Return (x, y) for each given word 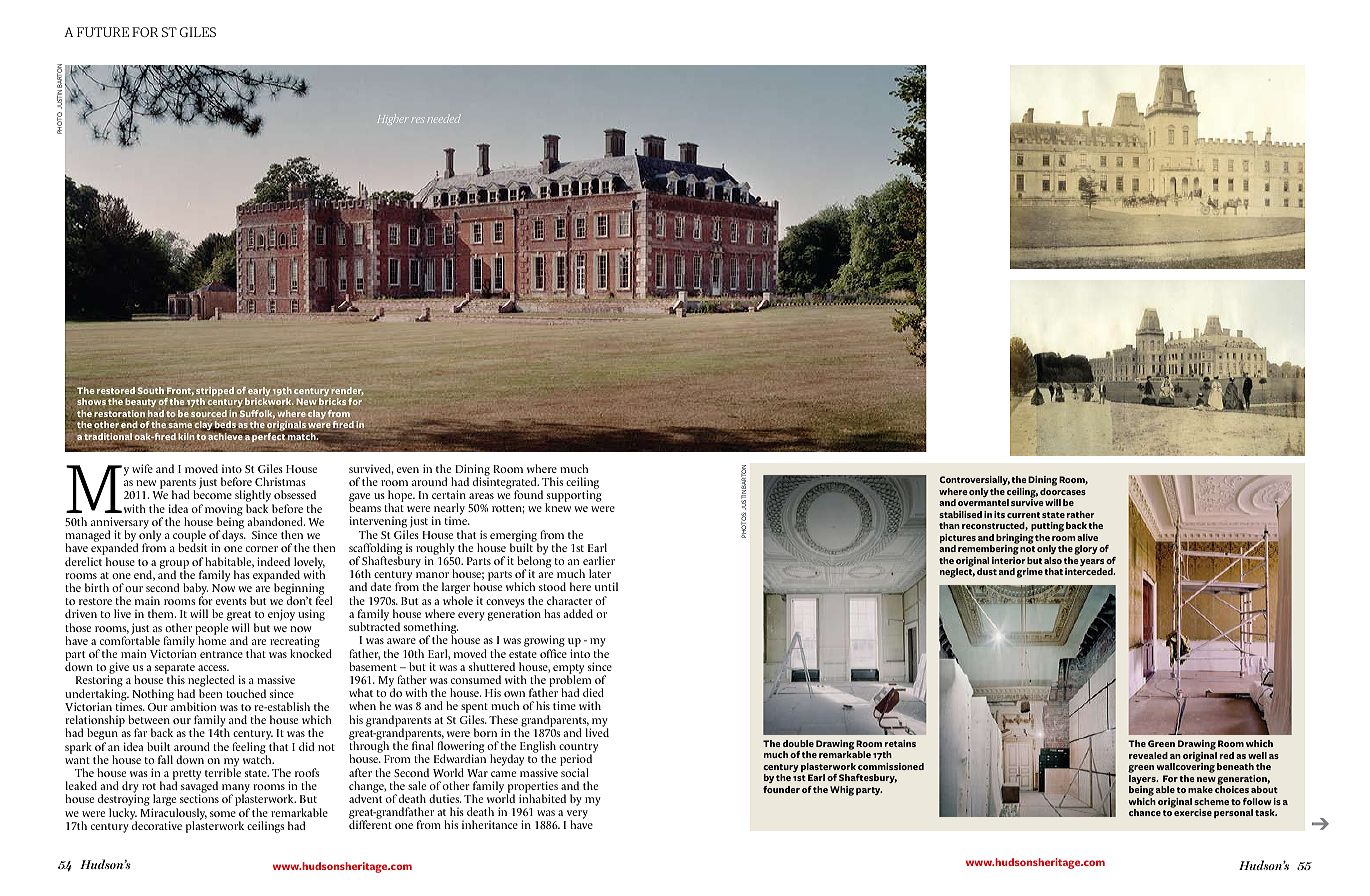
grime (1030, 573)
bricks (332, 401)
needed (444, 119)
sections (199, 798)
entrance (221, 654)
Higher (393, 120)
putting (1047, 528)
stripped (215, 393)
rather (1081, 514)
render (347, 391)
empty (568, 670)
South (150, 390)
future (103, 32)
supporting (573, 497)
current (1023, 515)
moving (224, 511)
